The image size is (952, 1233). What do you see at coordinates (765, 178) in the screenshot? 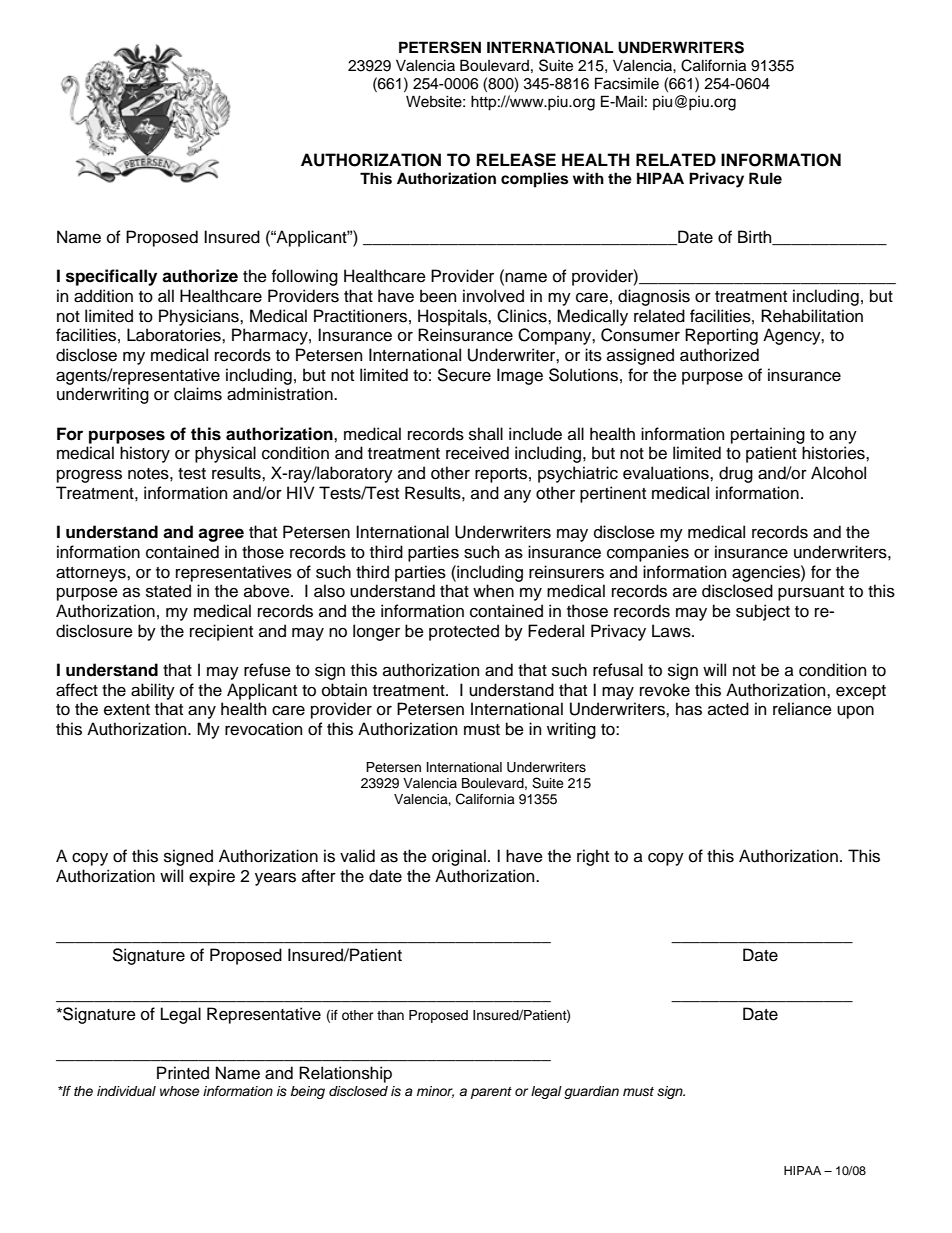
I see `Rule` at bounding box center [765, 178].
